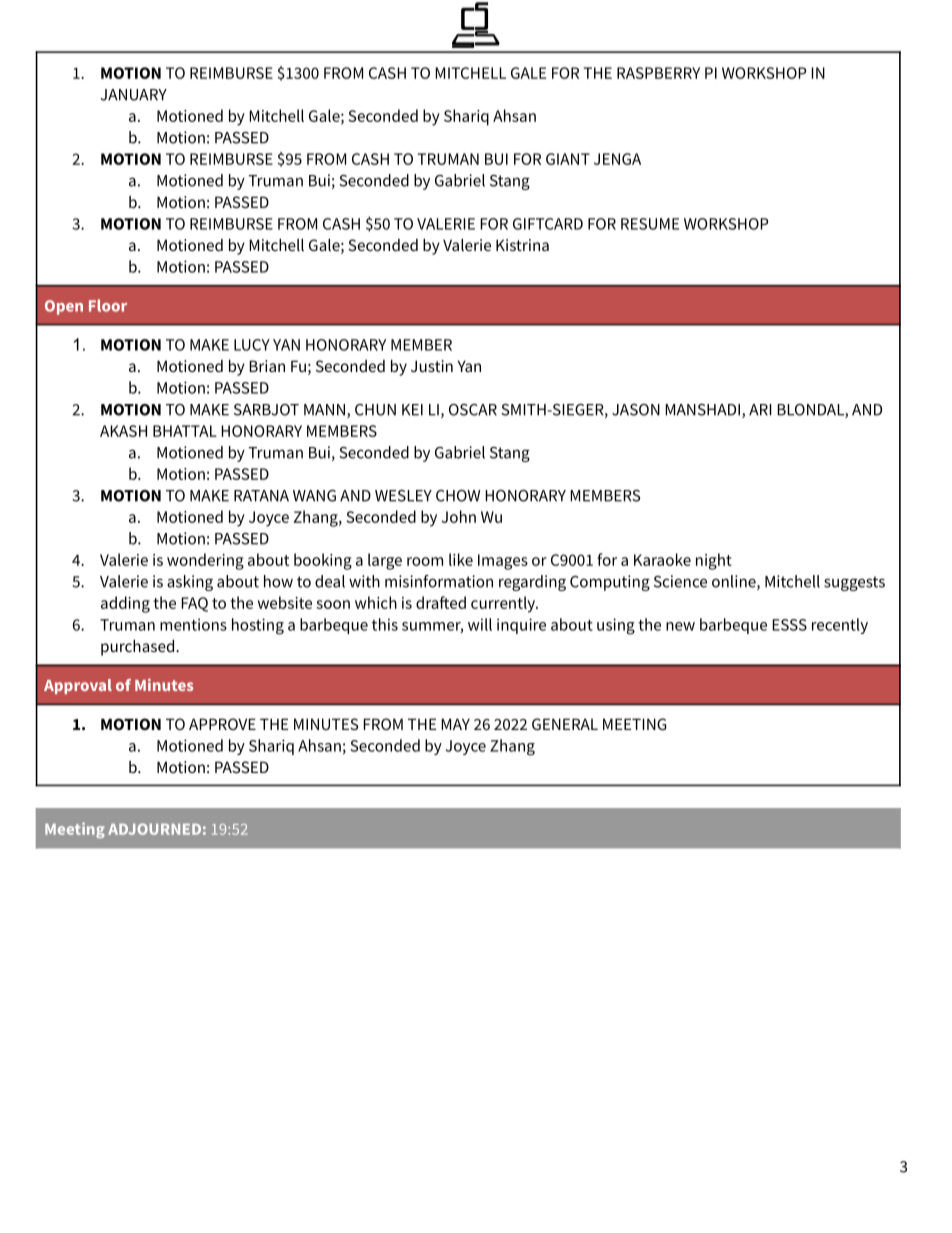 The image size is (952, 1233). What do you see at coordinates (133, 95) in the screenshot?
I see `JANUARY` at bounding box center [133, 95].
